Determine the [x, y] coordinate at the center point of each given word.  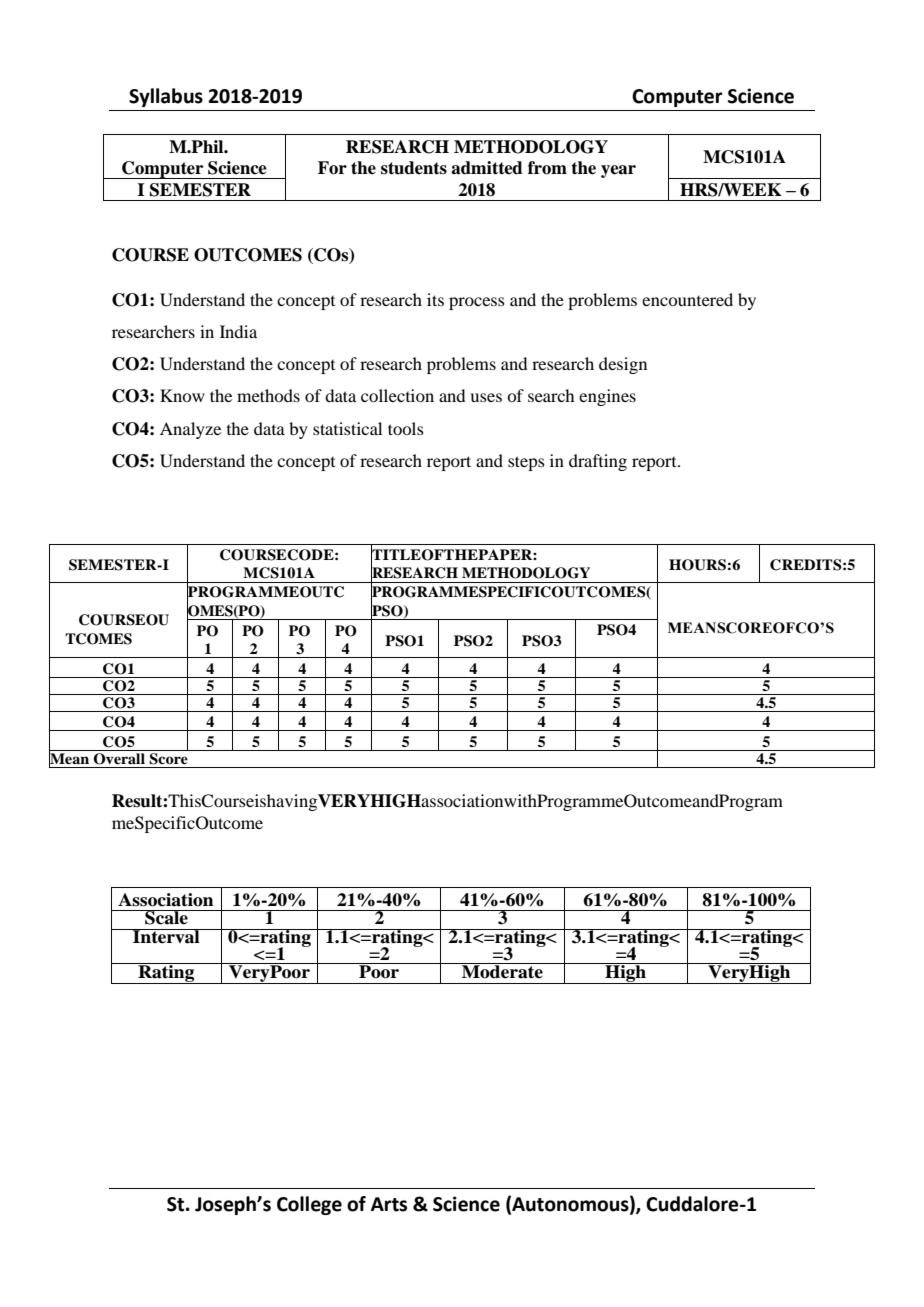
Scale [166, 917]
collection [397, 395]
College [309, 1205]
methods [268, 395]
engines [607, 397]
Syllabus [166, 97]
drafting [598, 462]
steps [526, 463]
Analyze [190, 430]
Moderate [502, 971]
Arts [389, 1204]
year [618, 171]
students [414, 168]
